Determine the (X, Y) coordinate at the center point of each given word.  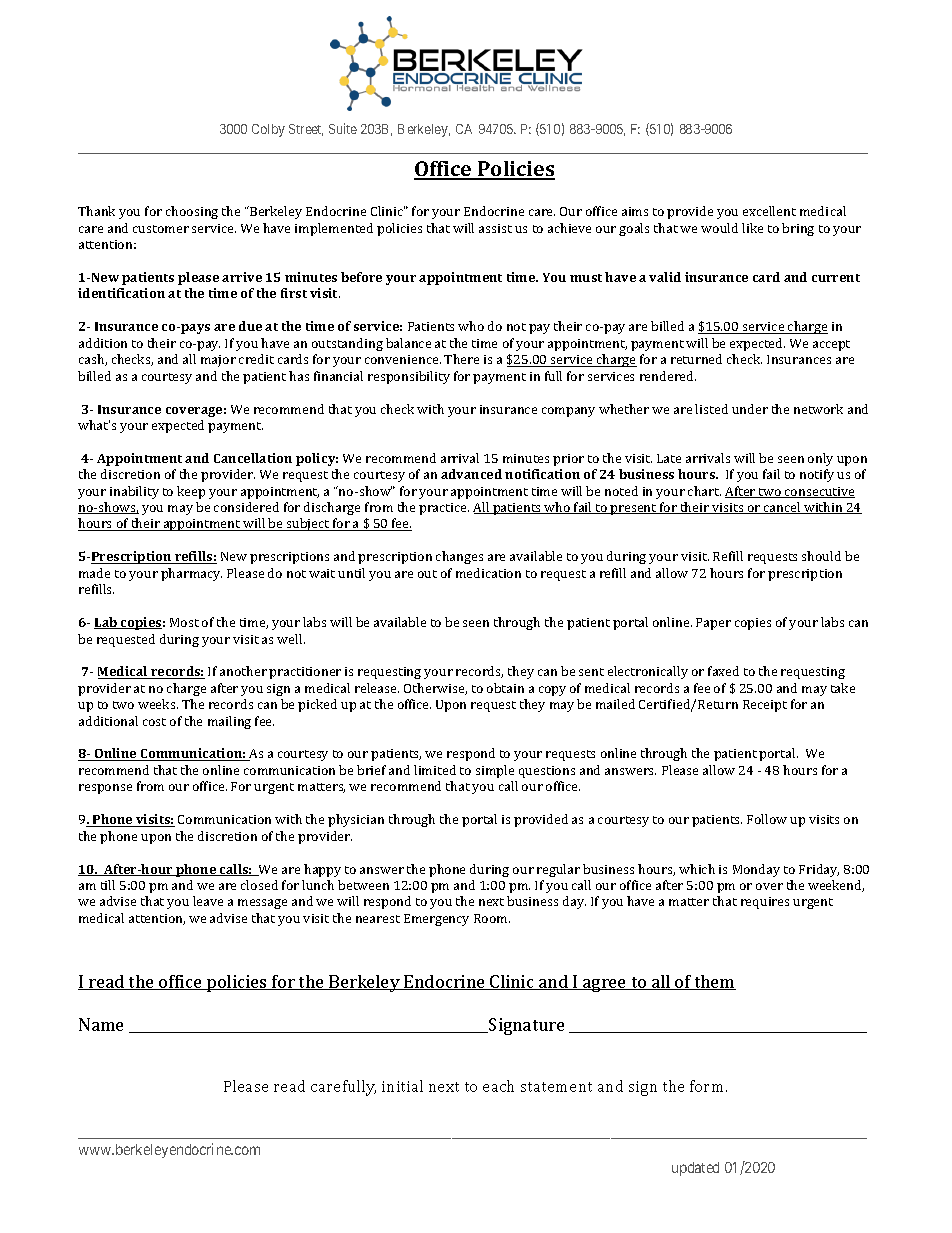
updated (695, 1169)
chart (704, 491)
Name (101, 1024)
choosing (192, 212)
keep (191, 492)
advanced (471, 474)
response (105, 789)
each (498, 1086)
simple (495, 771)
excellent (769, 211)
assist (495, 228)
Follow (767, 819)
